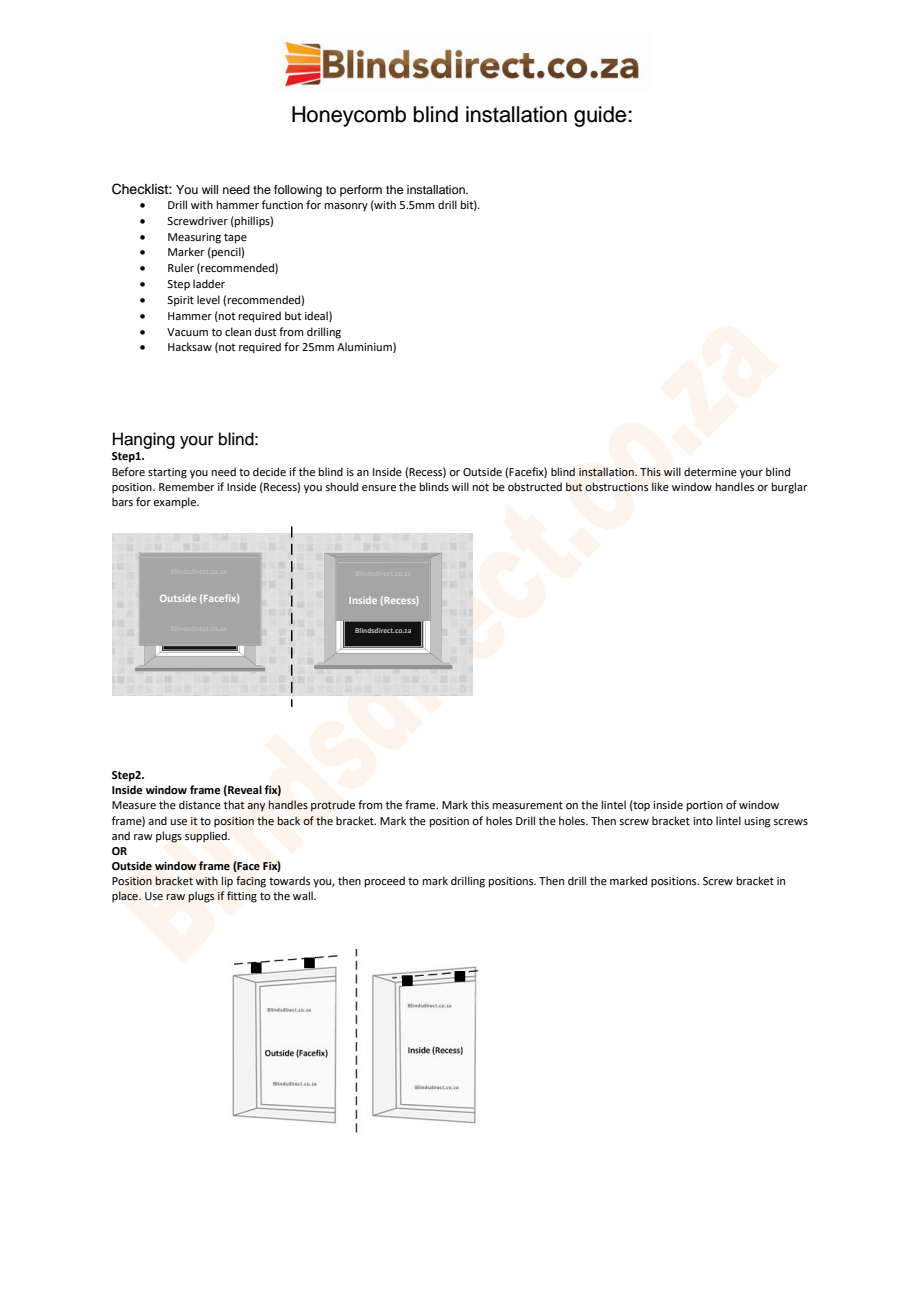 Image resolution: width=924 pixels, height=1308 pixels. What do you see at coordinates (333, 806) in the page?
I see `protrude` at bounding box center [333, 806].
